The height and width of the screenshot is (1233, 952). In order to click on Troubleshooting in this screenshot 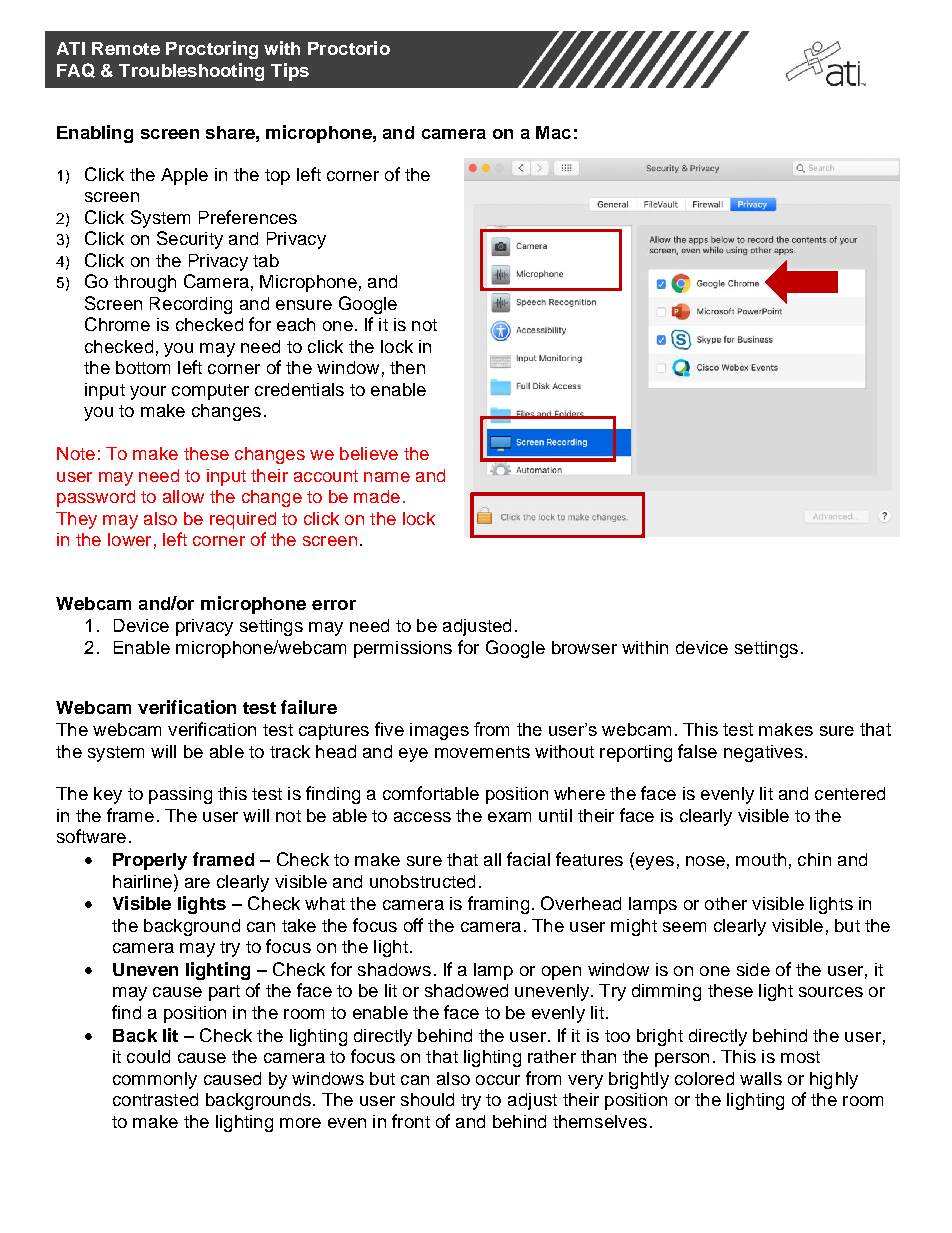, I will do `click(191, 72)`.
